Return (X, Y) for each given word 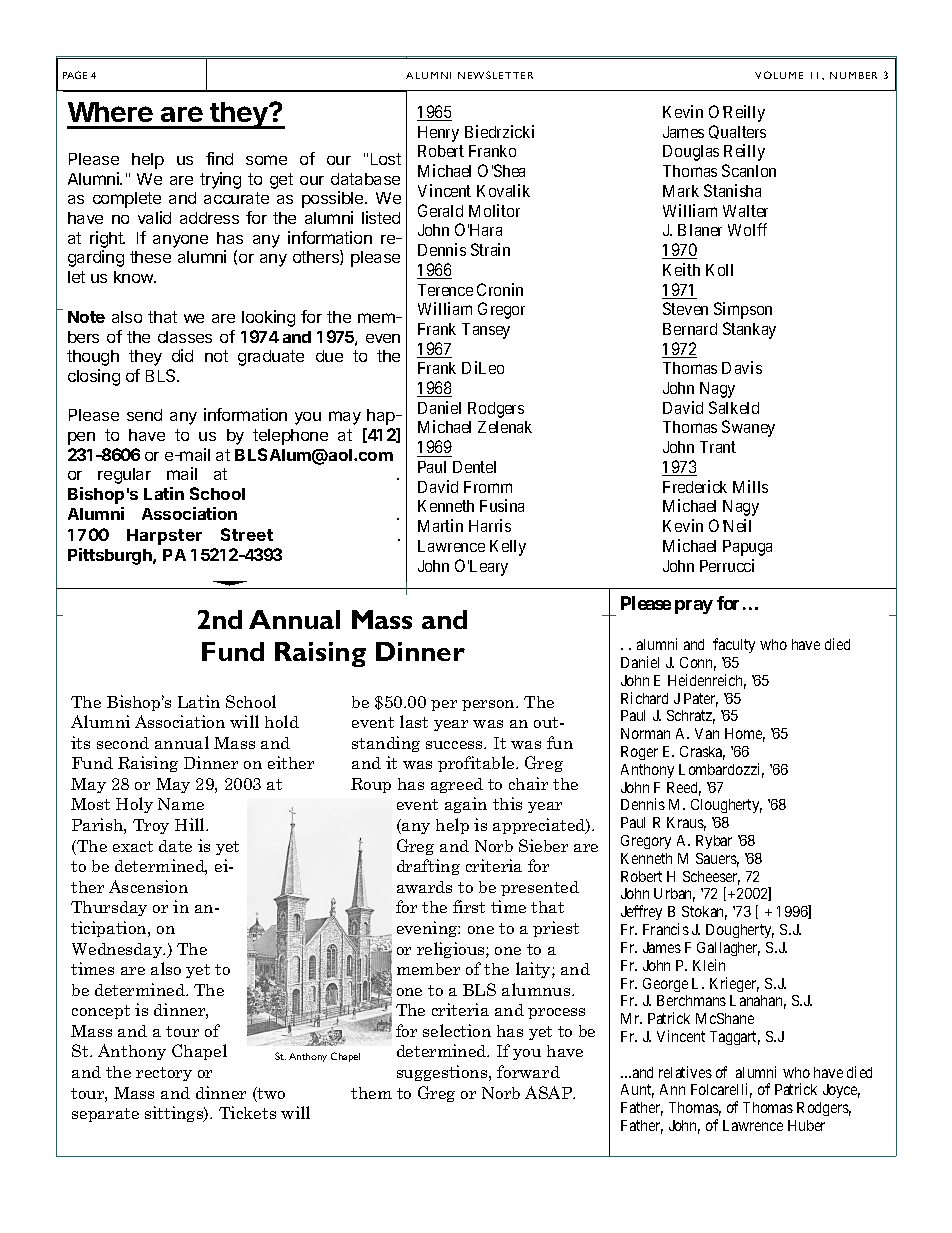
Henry (438, 134)
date (175, 846)
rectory (164, 1074)
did (182, 355)
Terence (445, 290)
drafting (428, 867)
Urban (674, 895)
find (219, 158)
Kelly (508, 548)
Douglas (691, 153)
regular (124, 476)
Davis (742, 367)
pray (694, 607)
